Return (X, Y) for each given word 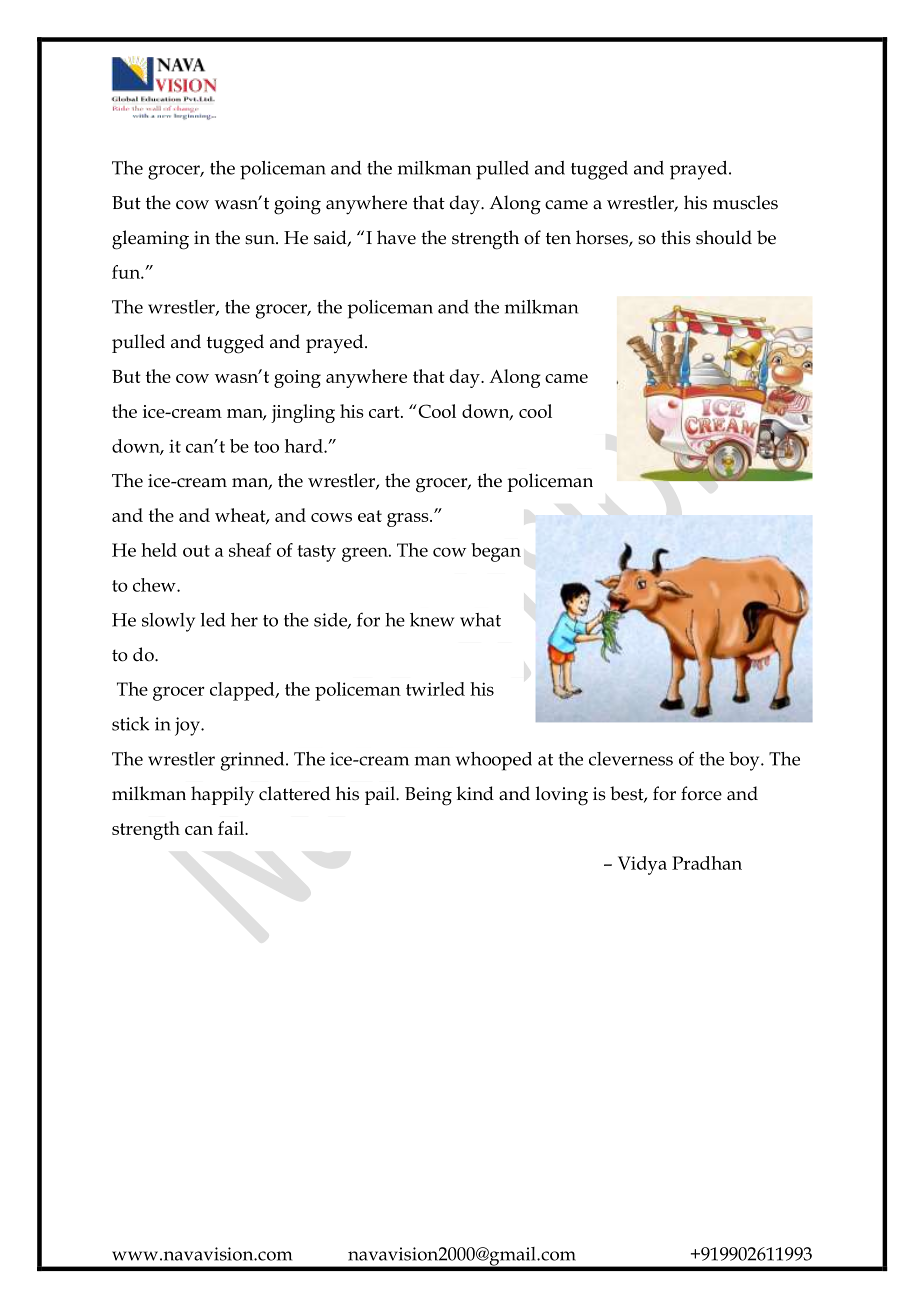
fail (232, 828)
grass (409, 520)
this (676, 237)
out (196, 551)
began (496, 552)
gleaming (150, 240)
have (396, 237)
